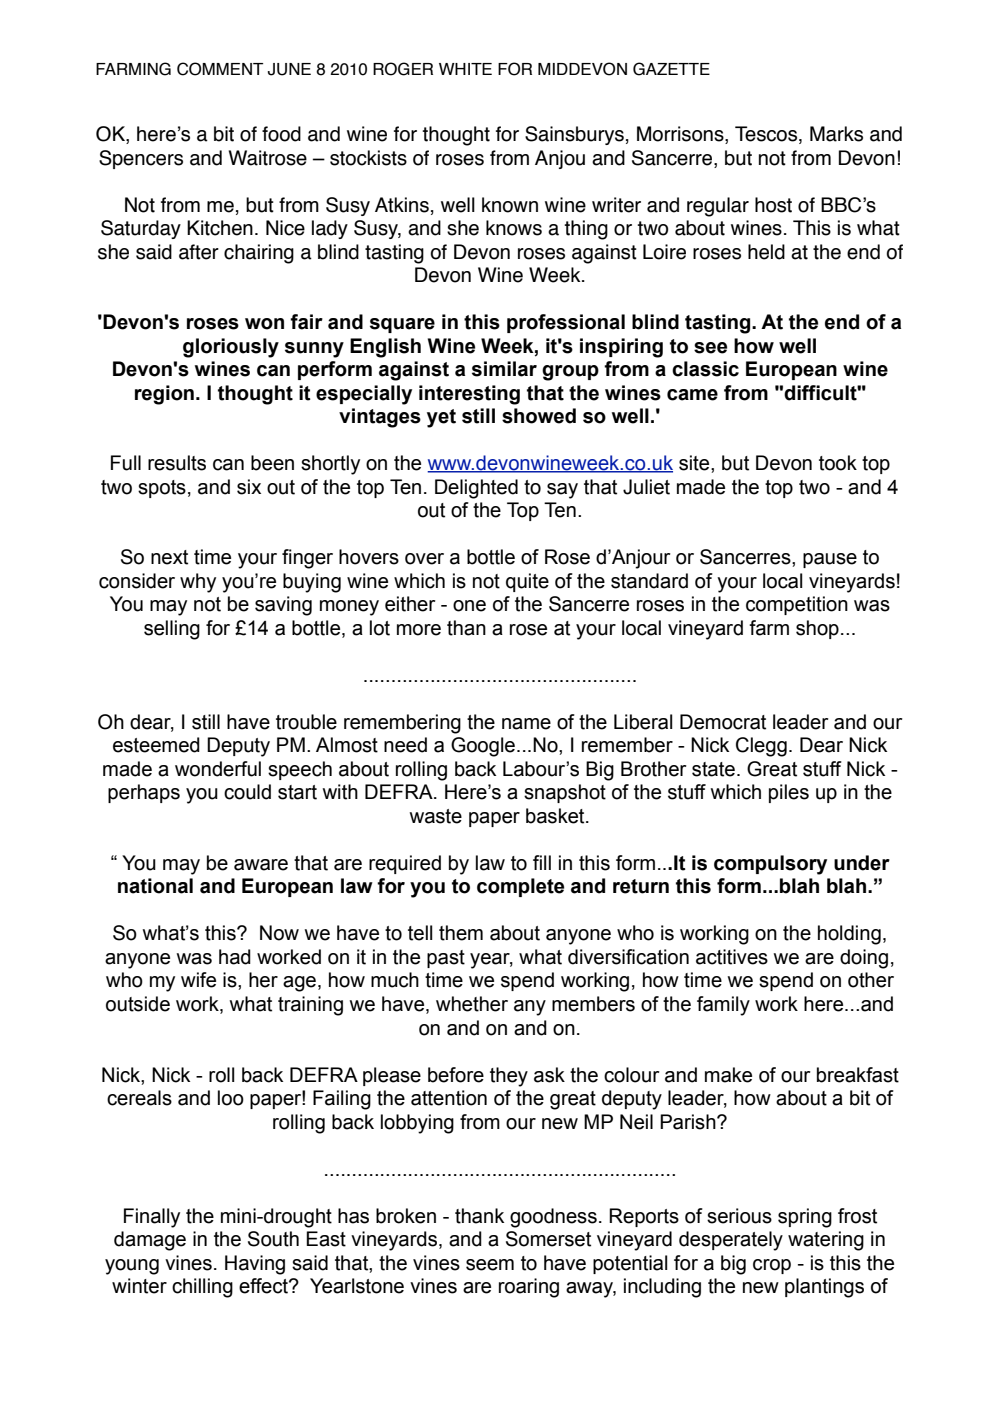 This page has height=1414, width=1000. What do you see at coordinates (255, 1265) in the page?
I see `Having` at bounding box center [255, 1265].
